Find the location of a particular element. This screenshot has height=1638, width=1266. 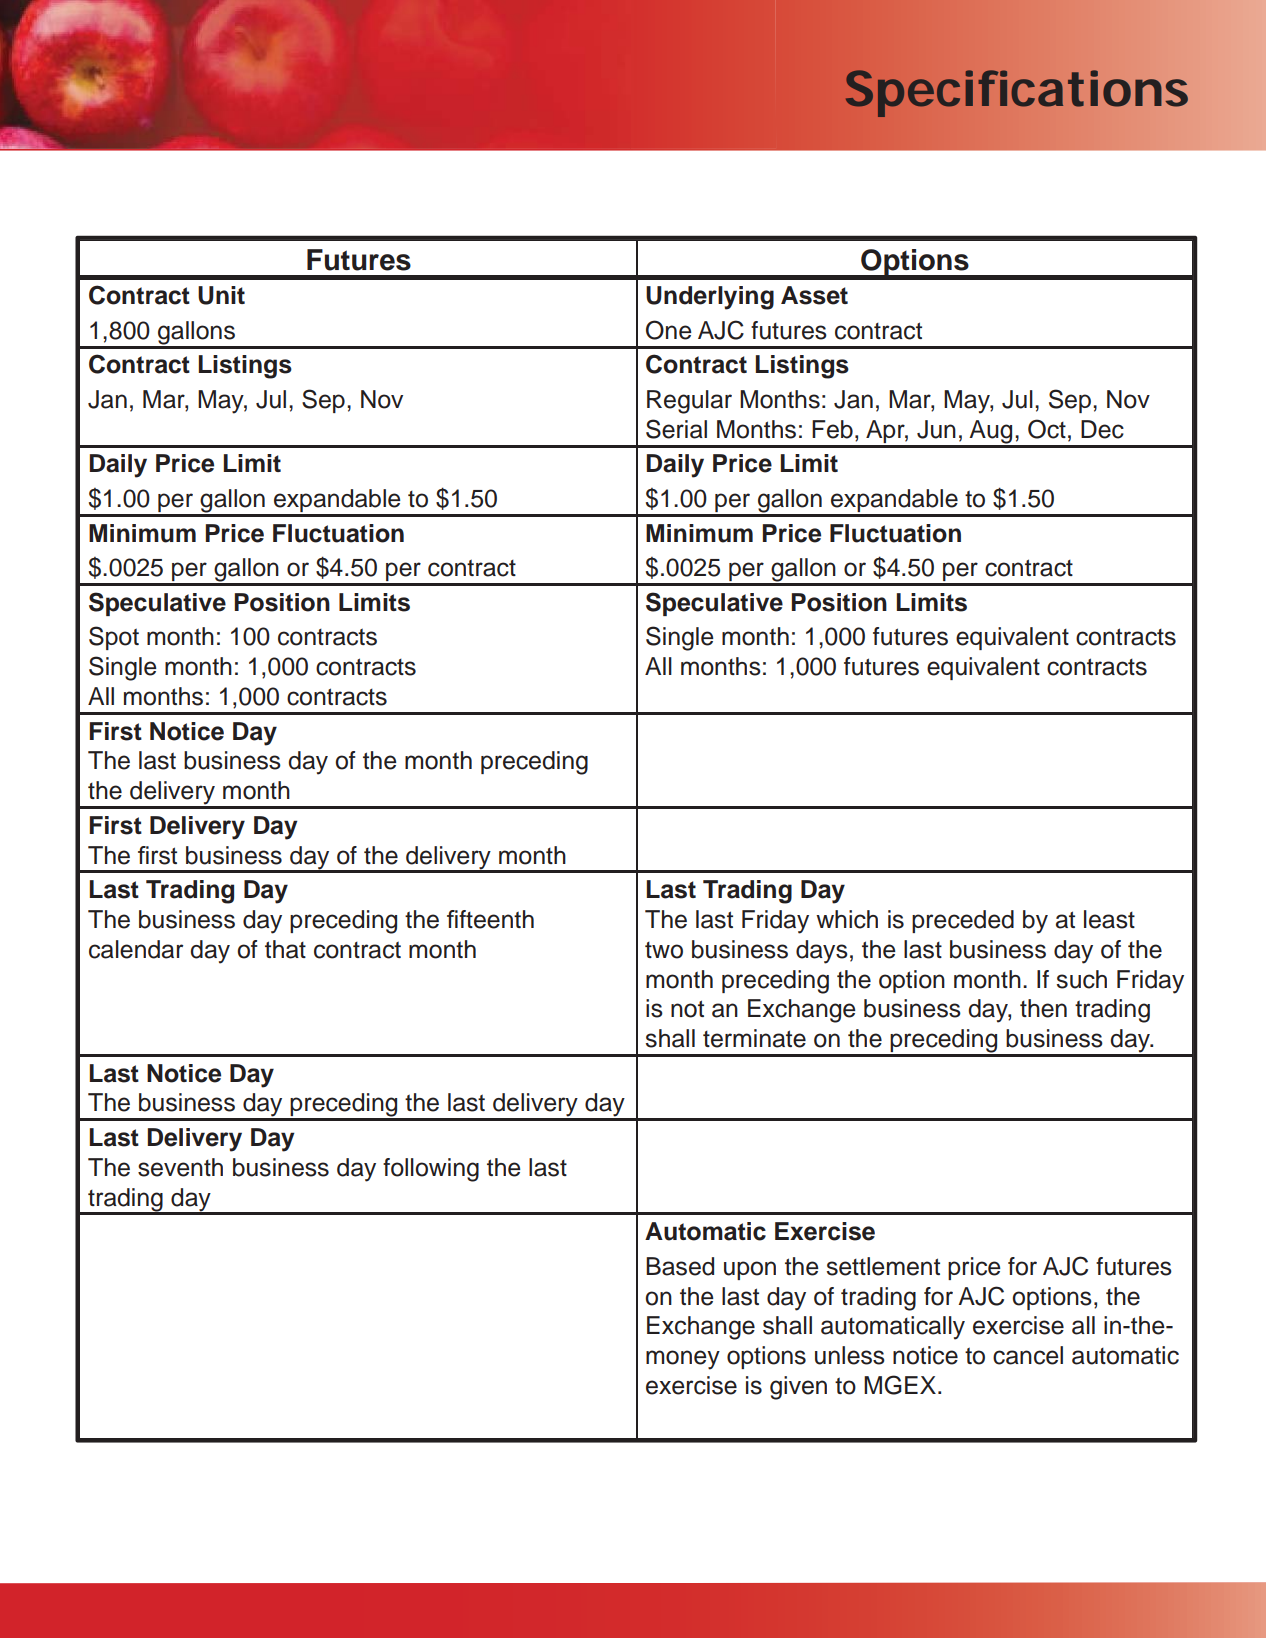

Spot is located at coordinates (114, 638).
